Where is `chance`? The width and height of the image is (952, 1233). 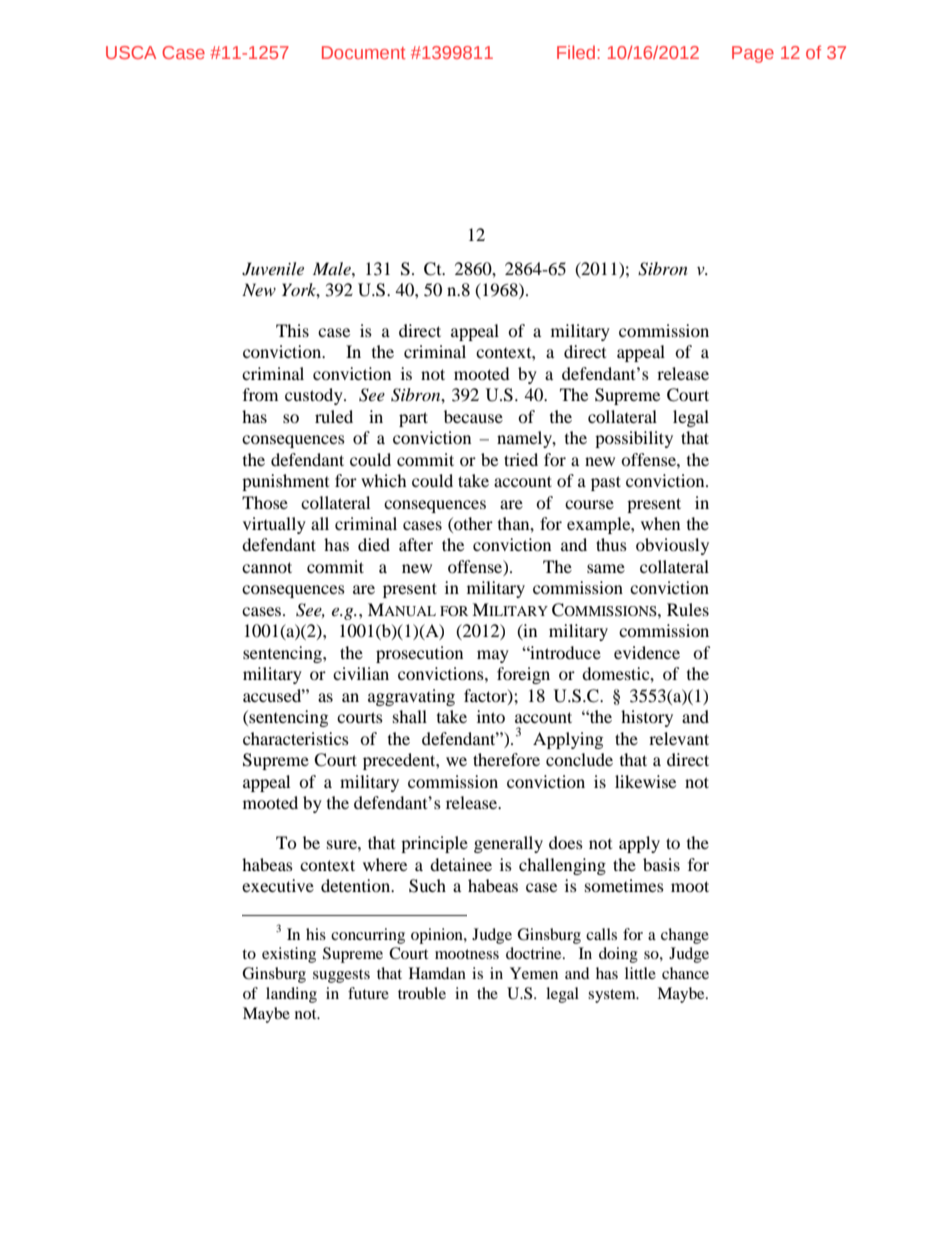 chance is located at coordinates (685, 973).
